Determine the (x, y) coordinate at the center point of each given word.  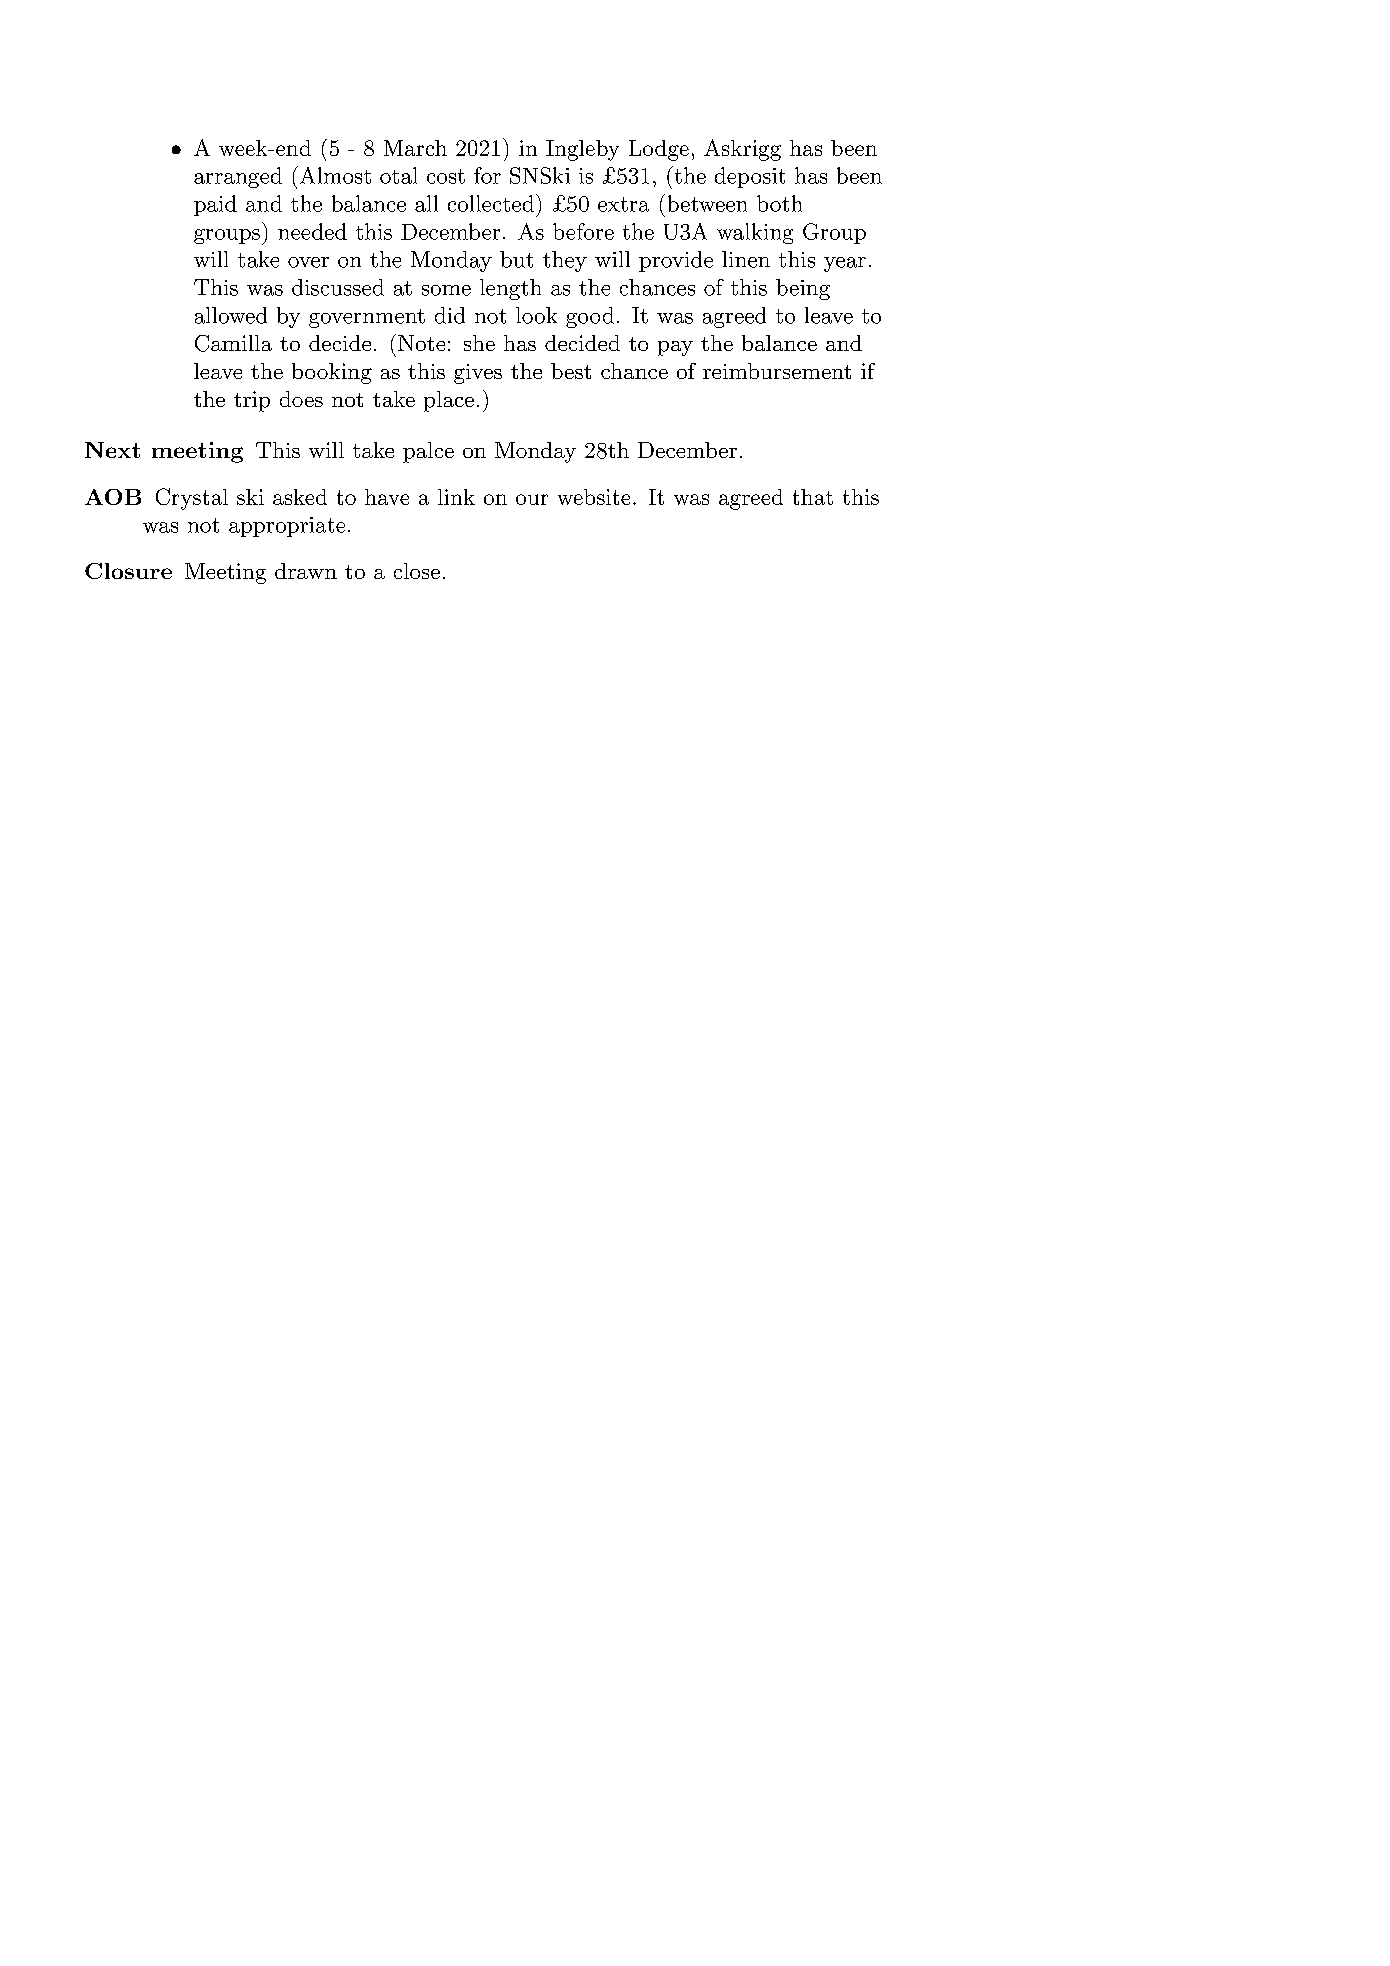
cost (446, 176)
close (417, 571)
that (813, 497)
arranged (238, 177)
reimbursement (777, 371)
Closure (128, 571)
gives (478, 374)
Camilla (233, 343)
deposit (750, 177)
